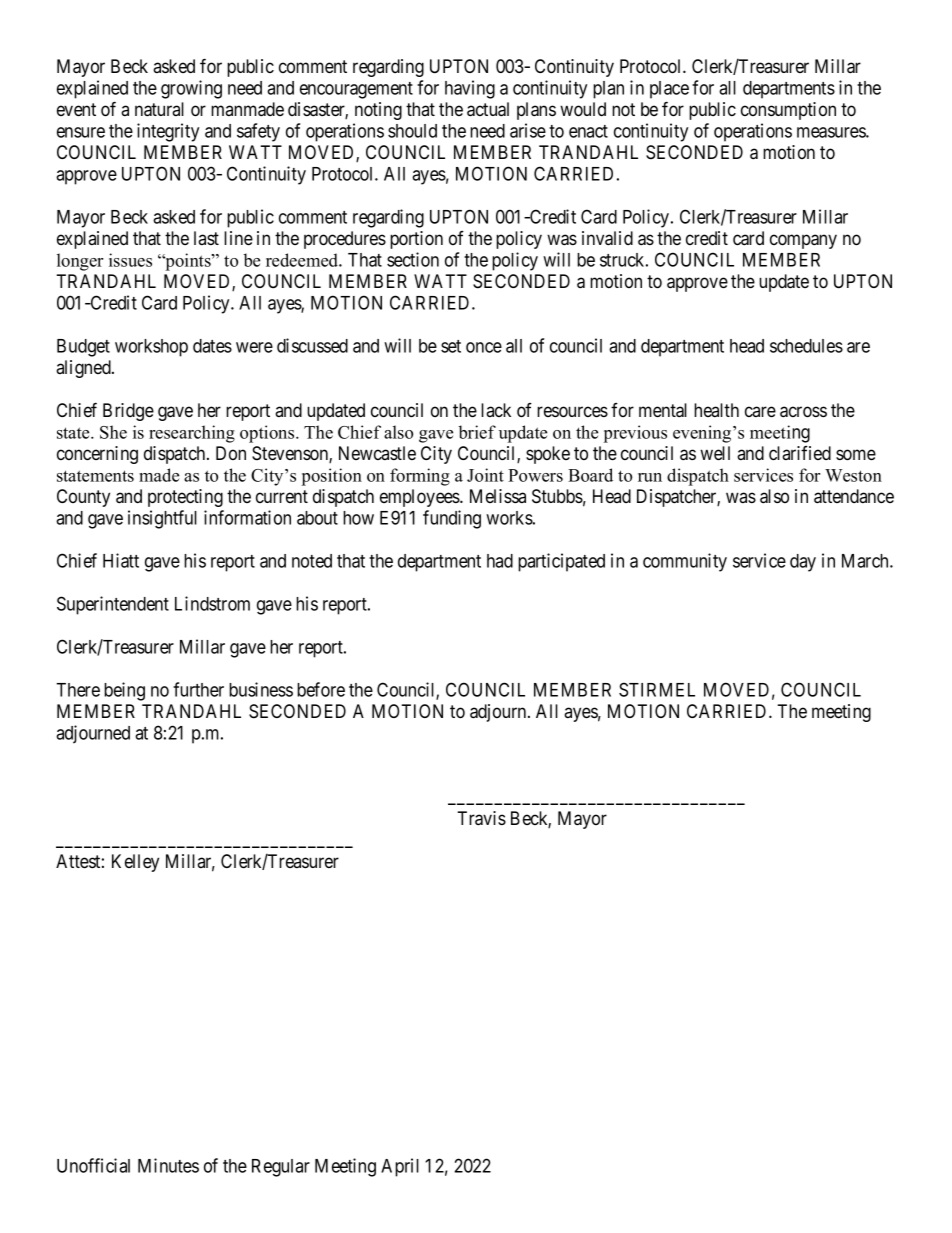  What do you see at coordinates (168, 1165) in the screenshot?
I see `Minutes` at bounding box center [168, 1165].
